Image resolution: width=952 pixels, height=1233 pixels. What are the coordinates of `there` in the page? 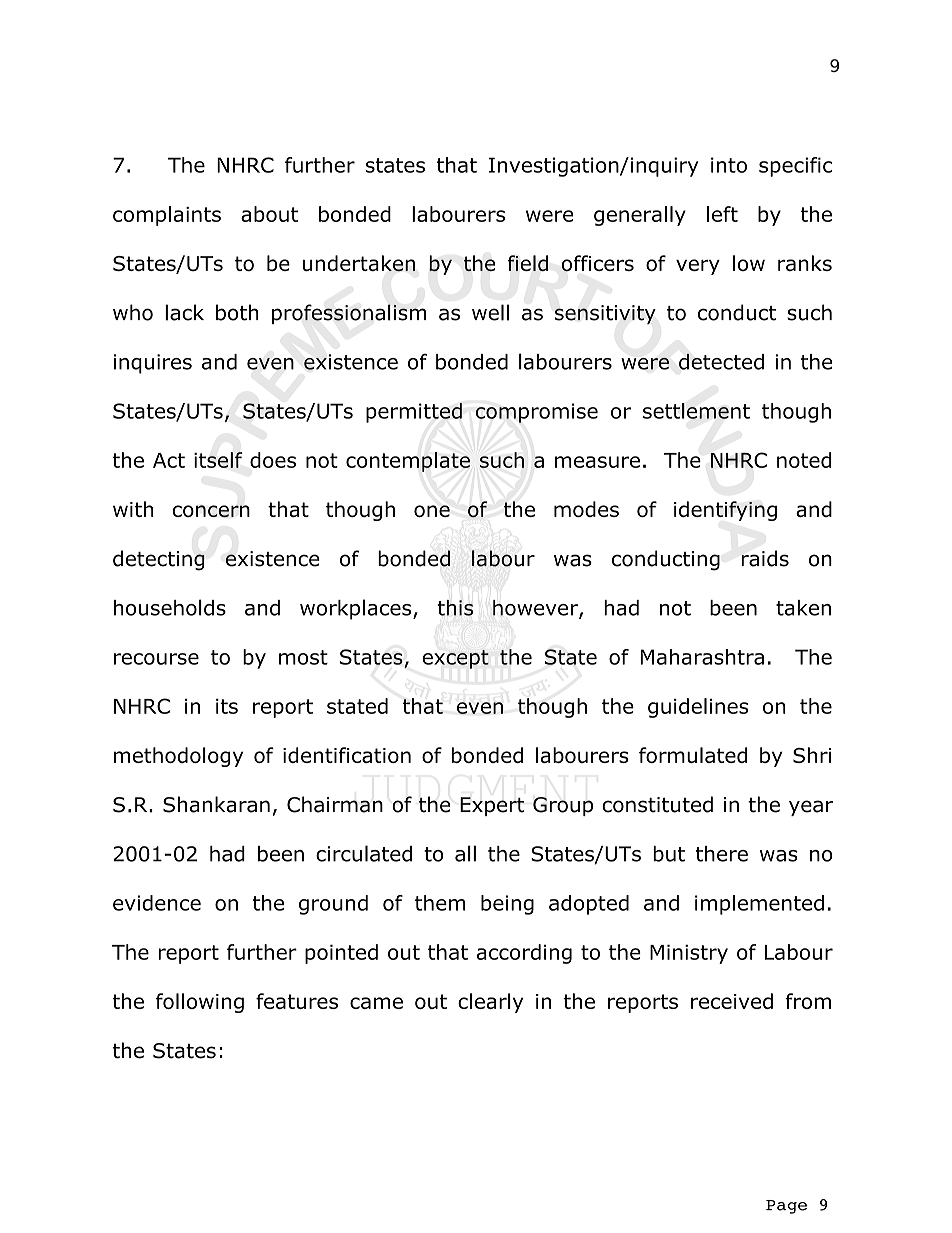 It's located at (722, 854).
